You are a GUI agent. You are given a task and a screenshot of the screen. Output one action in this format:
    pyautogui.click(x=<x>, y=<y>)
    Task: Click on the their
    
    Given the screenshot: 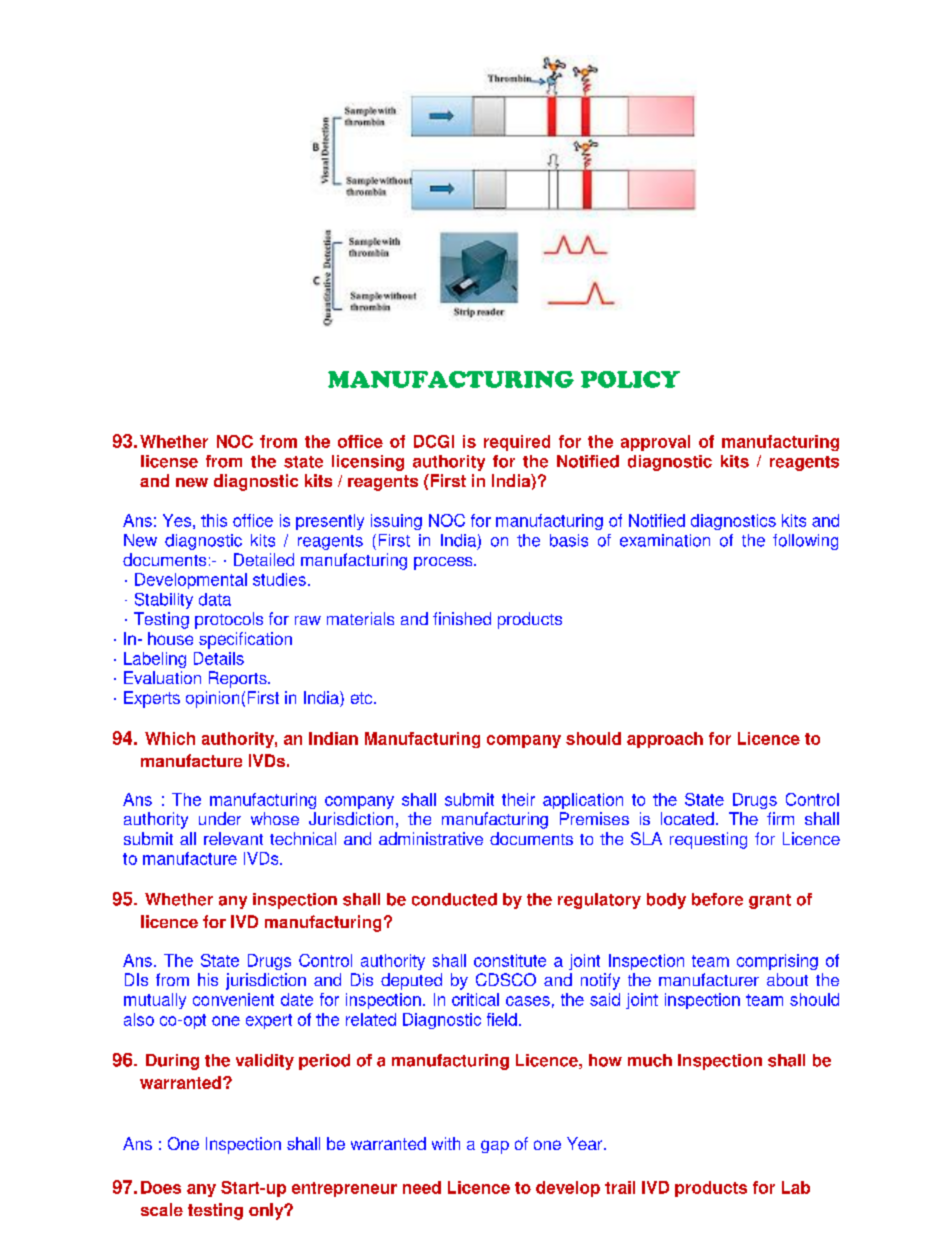 What is the action you would take?
    pyautogui.click(x=518, y=799)
